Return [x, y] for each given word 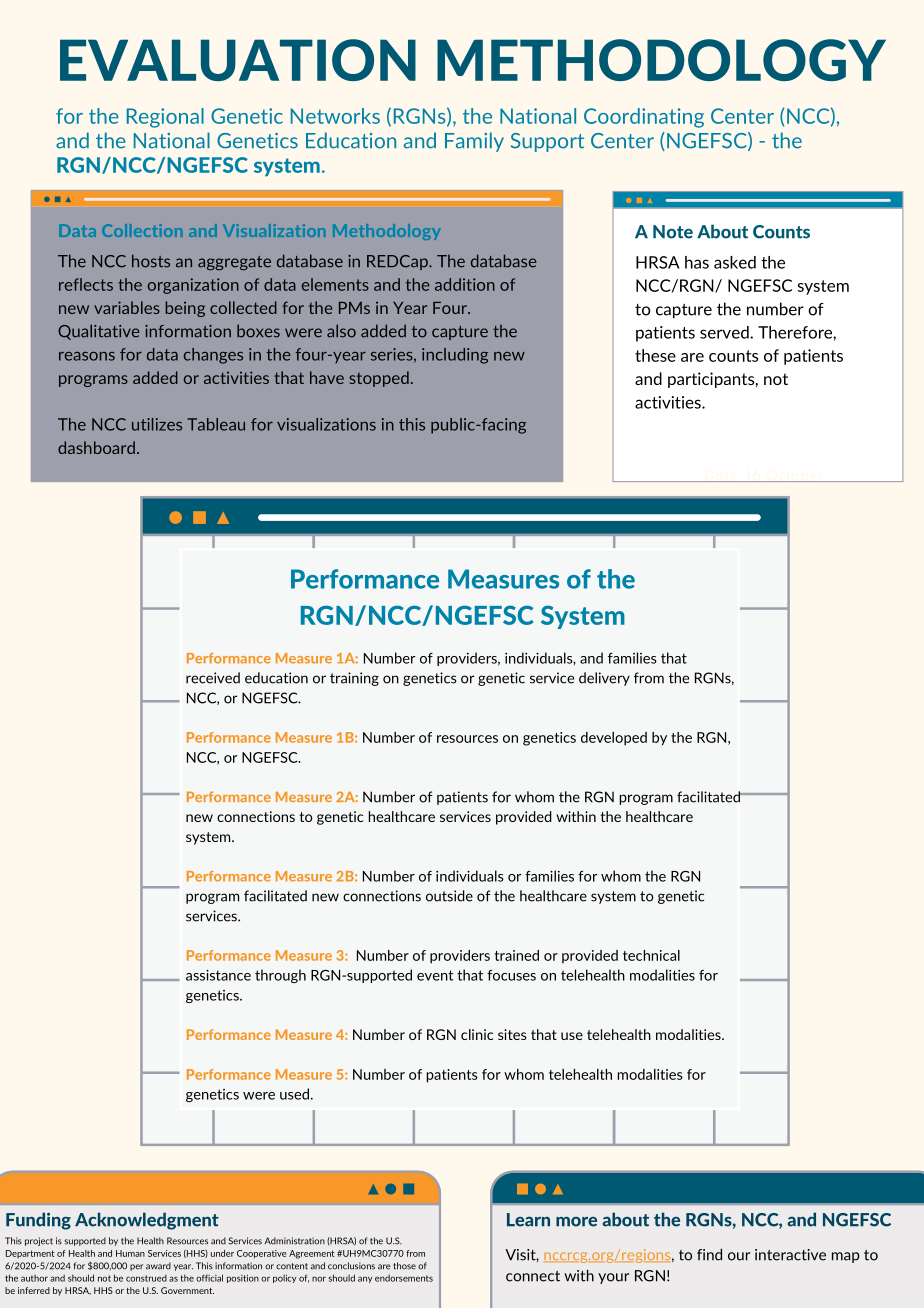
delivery [604, 679]
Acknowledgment [147, 1221]
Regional [165, 118]
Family [474, 142]
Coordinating [644, 118]
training [354, 679]
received [213, 678]
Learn [528, 1220]
